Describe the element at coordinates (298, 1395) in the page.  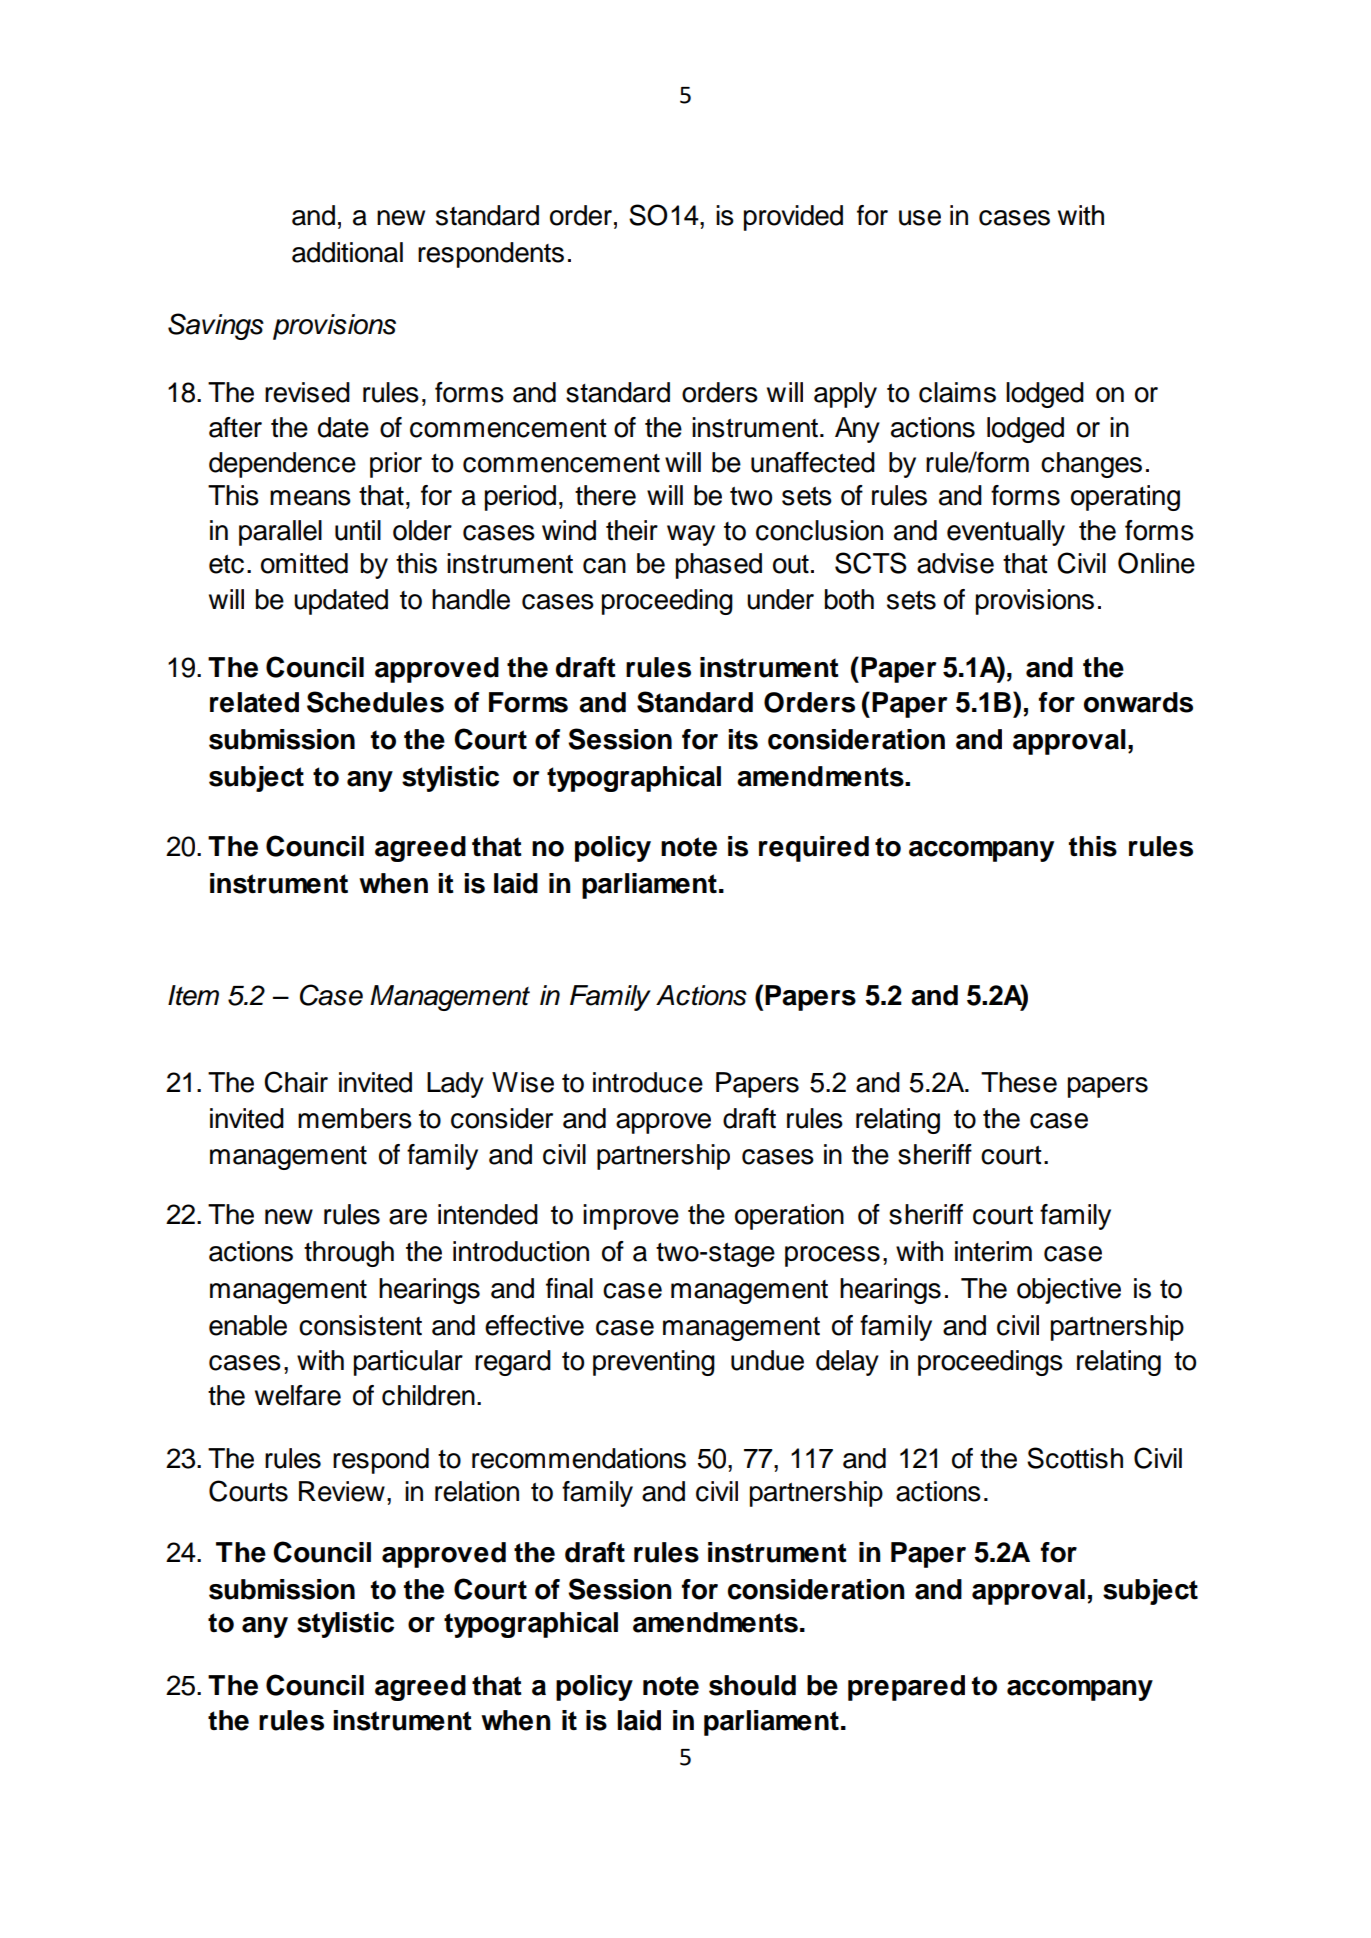
I see `welfare` at that location.
